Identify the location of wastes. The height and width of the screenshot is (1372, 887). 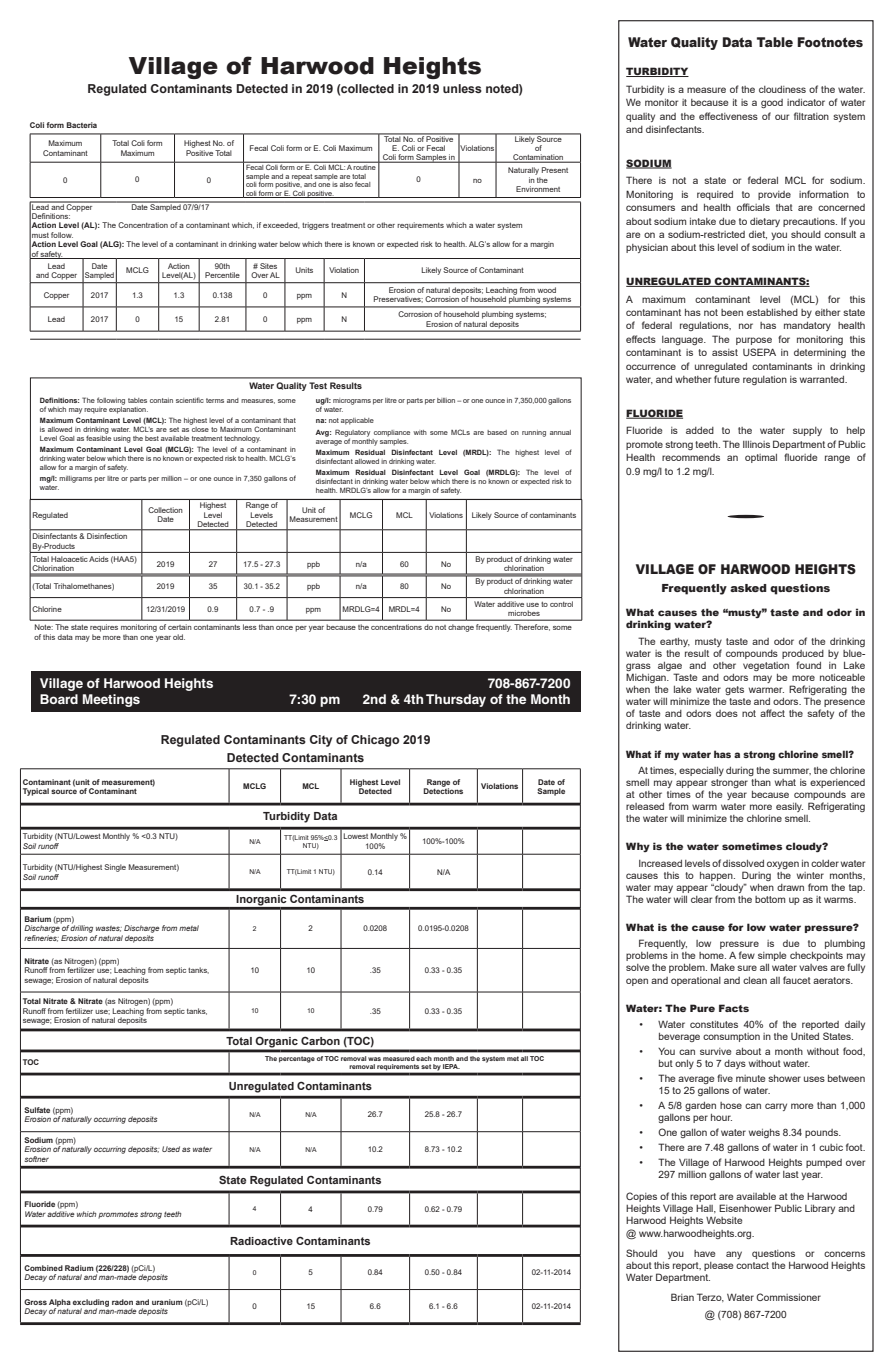
(109, 929).
